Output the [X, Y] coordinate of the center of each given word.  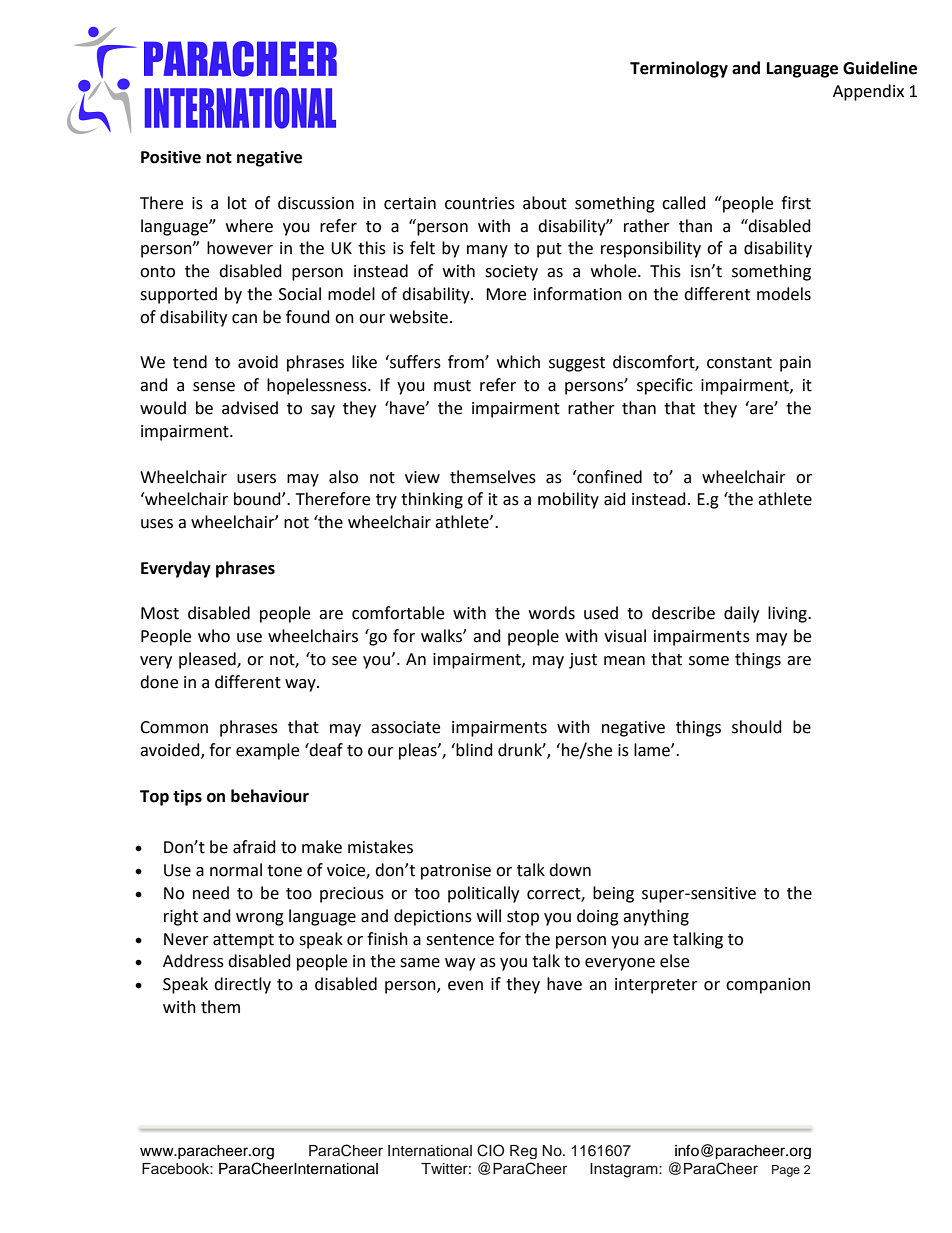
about [545, 203]
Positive [171, 157]
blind [474, 750]
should [757, 727]
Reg [523, 1152]
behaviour [270, 796]
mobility [568, 500]
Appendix [868, 92]
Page [786, 1171]
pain [795, 364]
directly [242, 985]
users [256, 479]
